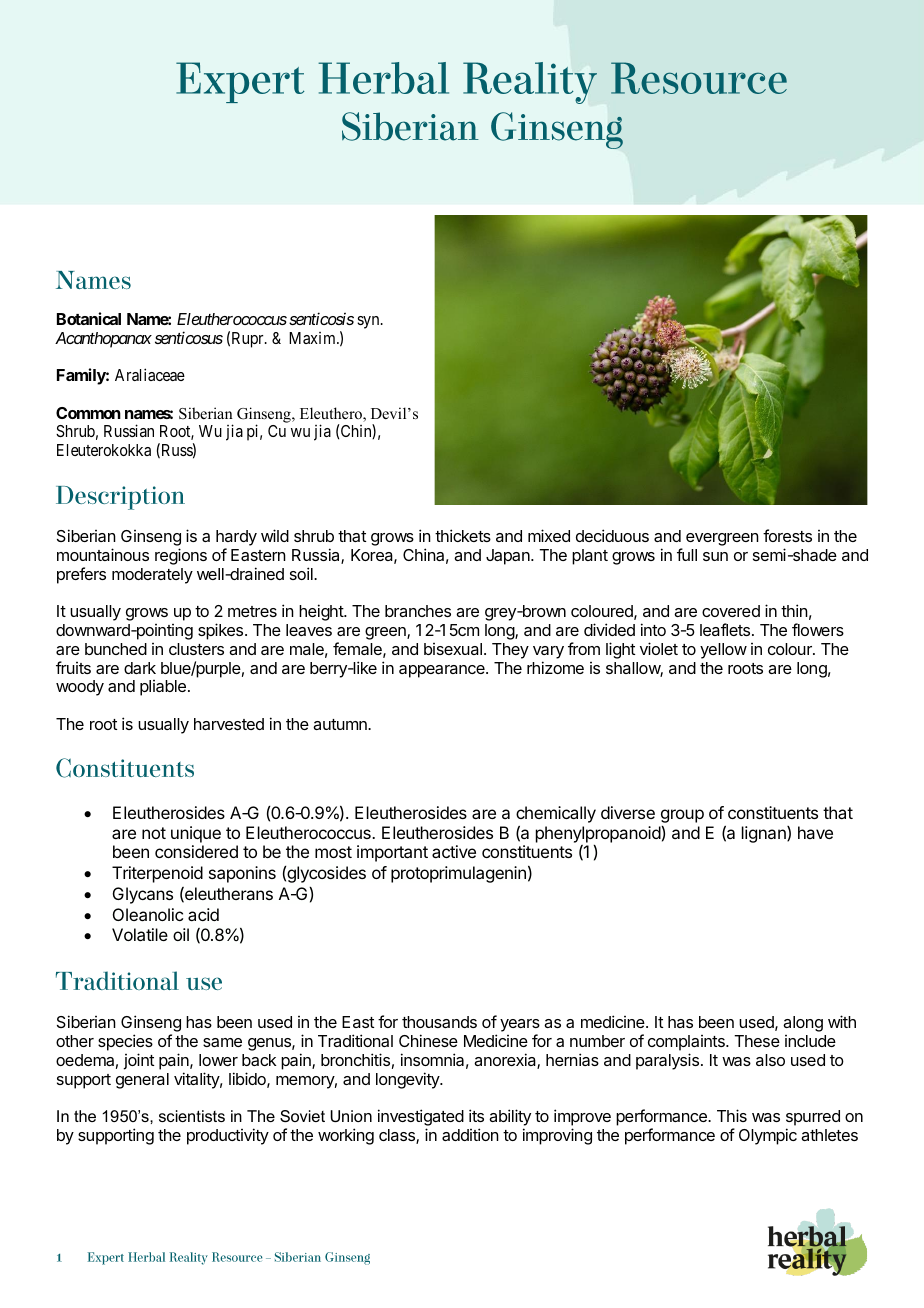  What do you see at coordinates (421, 1119) in the screenshot?
I see `investigated` at bounding box center [421, 1119].
